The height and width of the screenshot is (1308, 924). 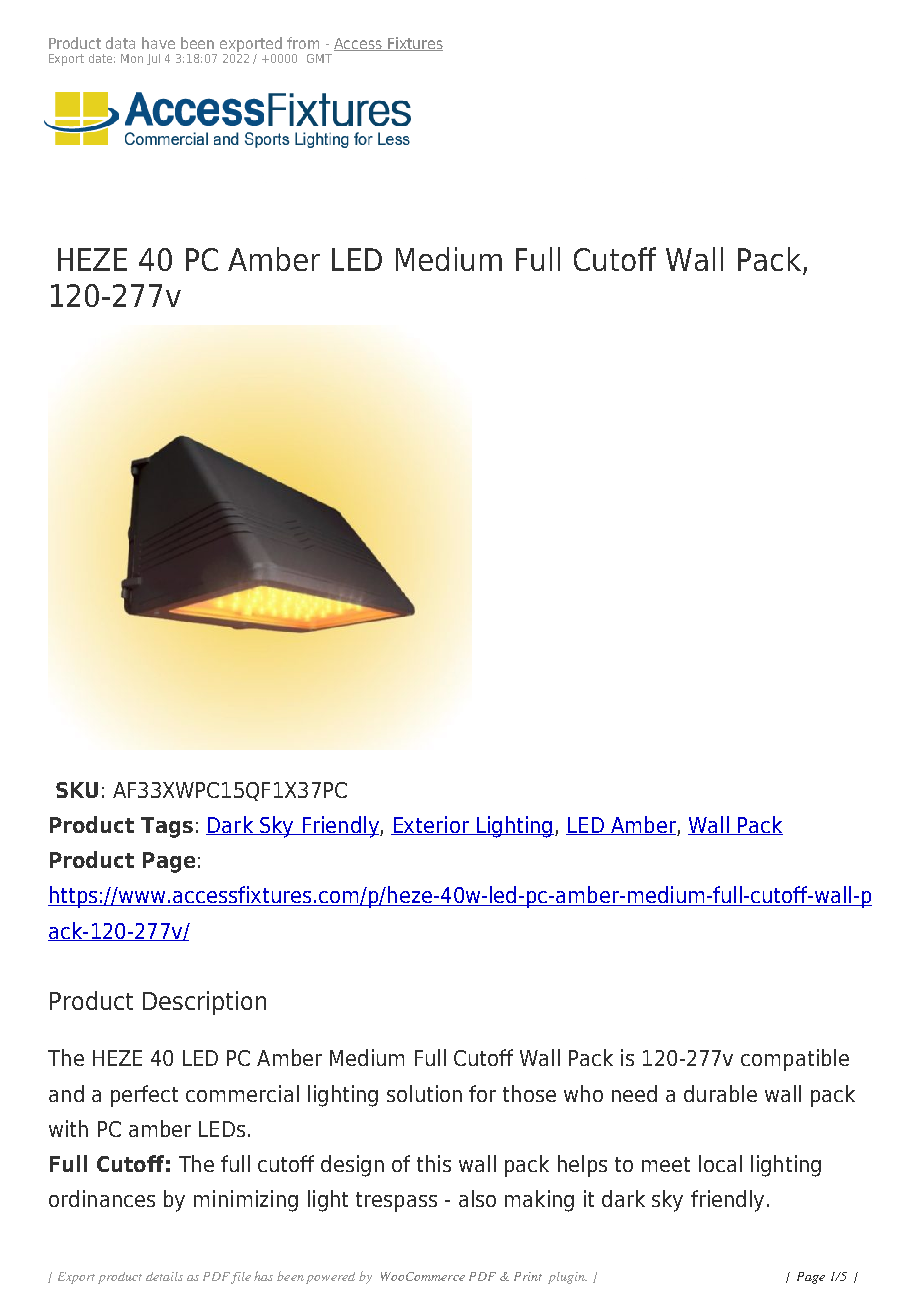 I want to click on details, so click(x=164, y=1276).
